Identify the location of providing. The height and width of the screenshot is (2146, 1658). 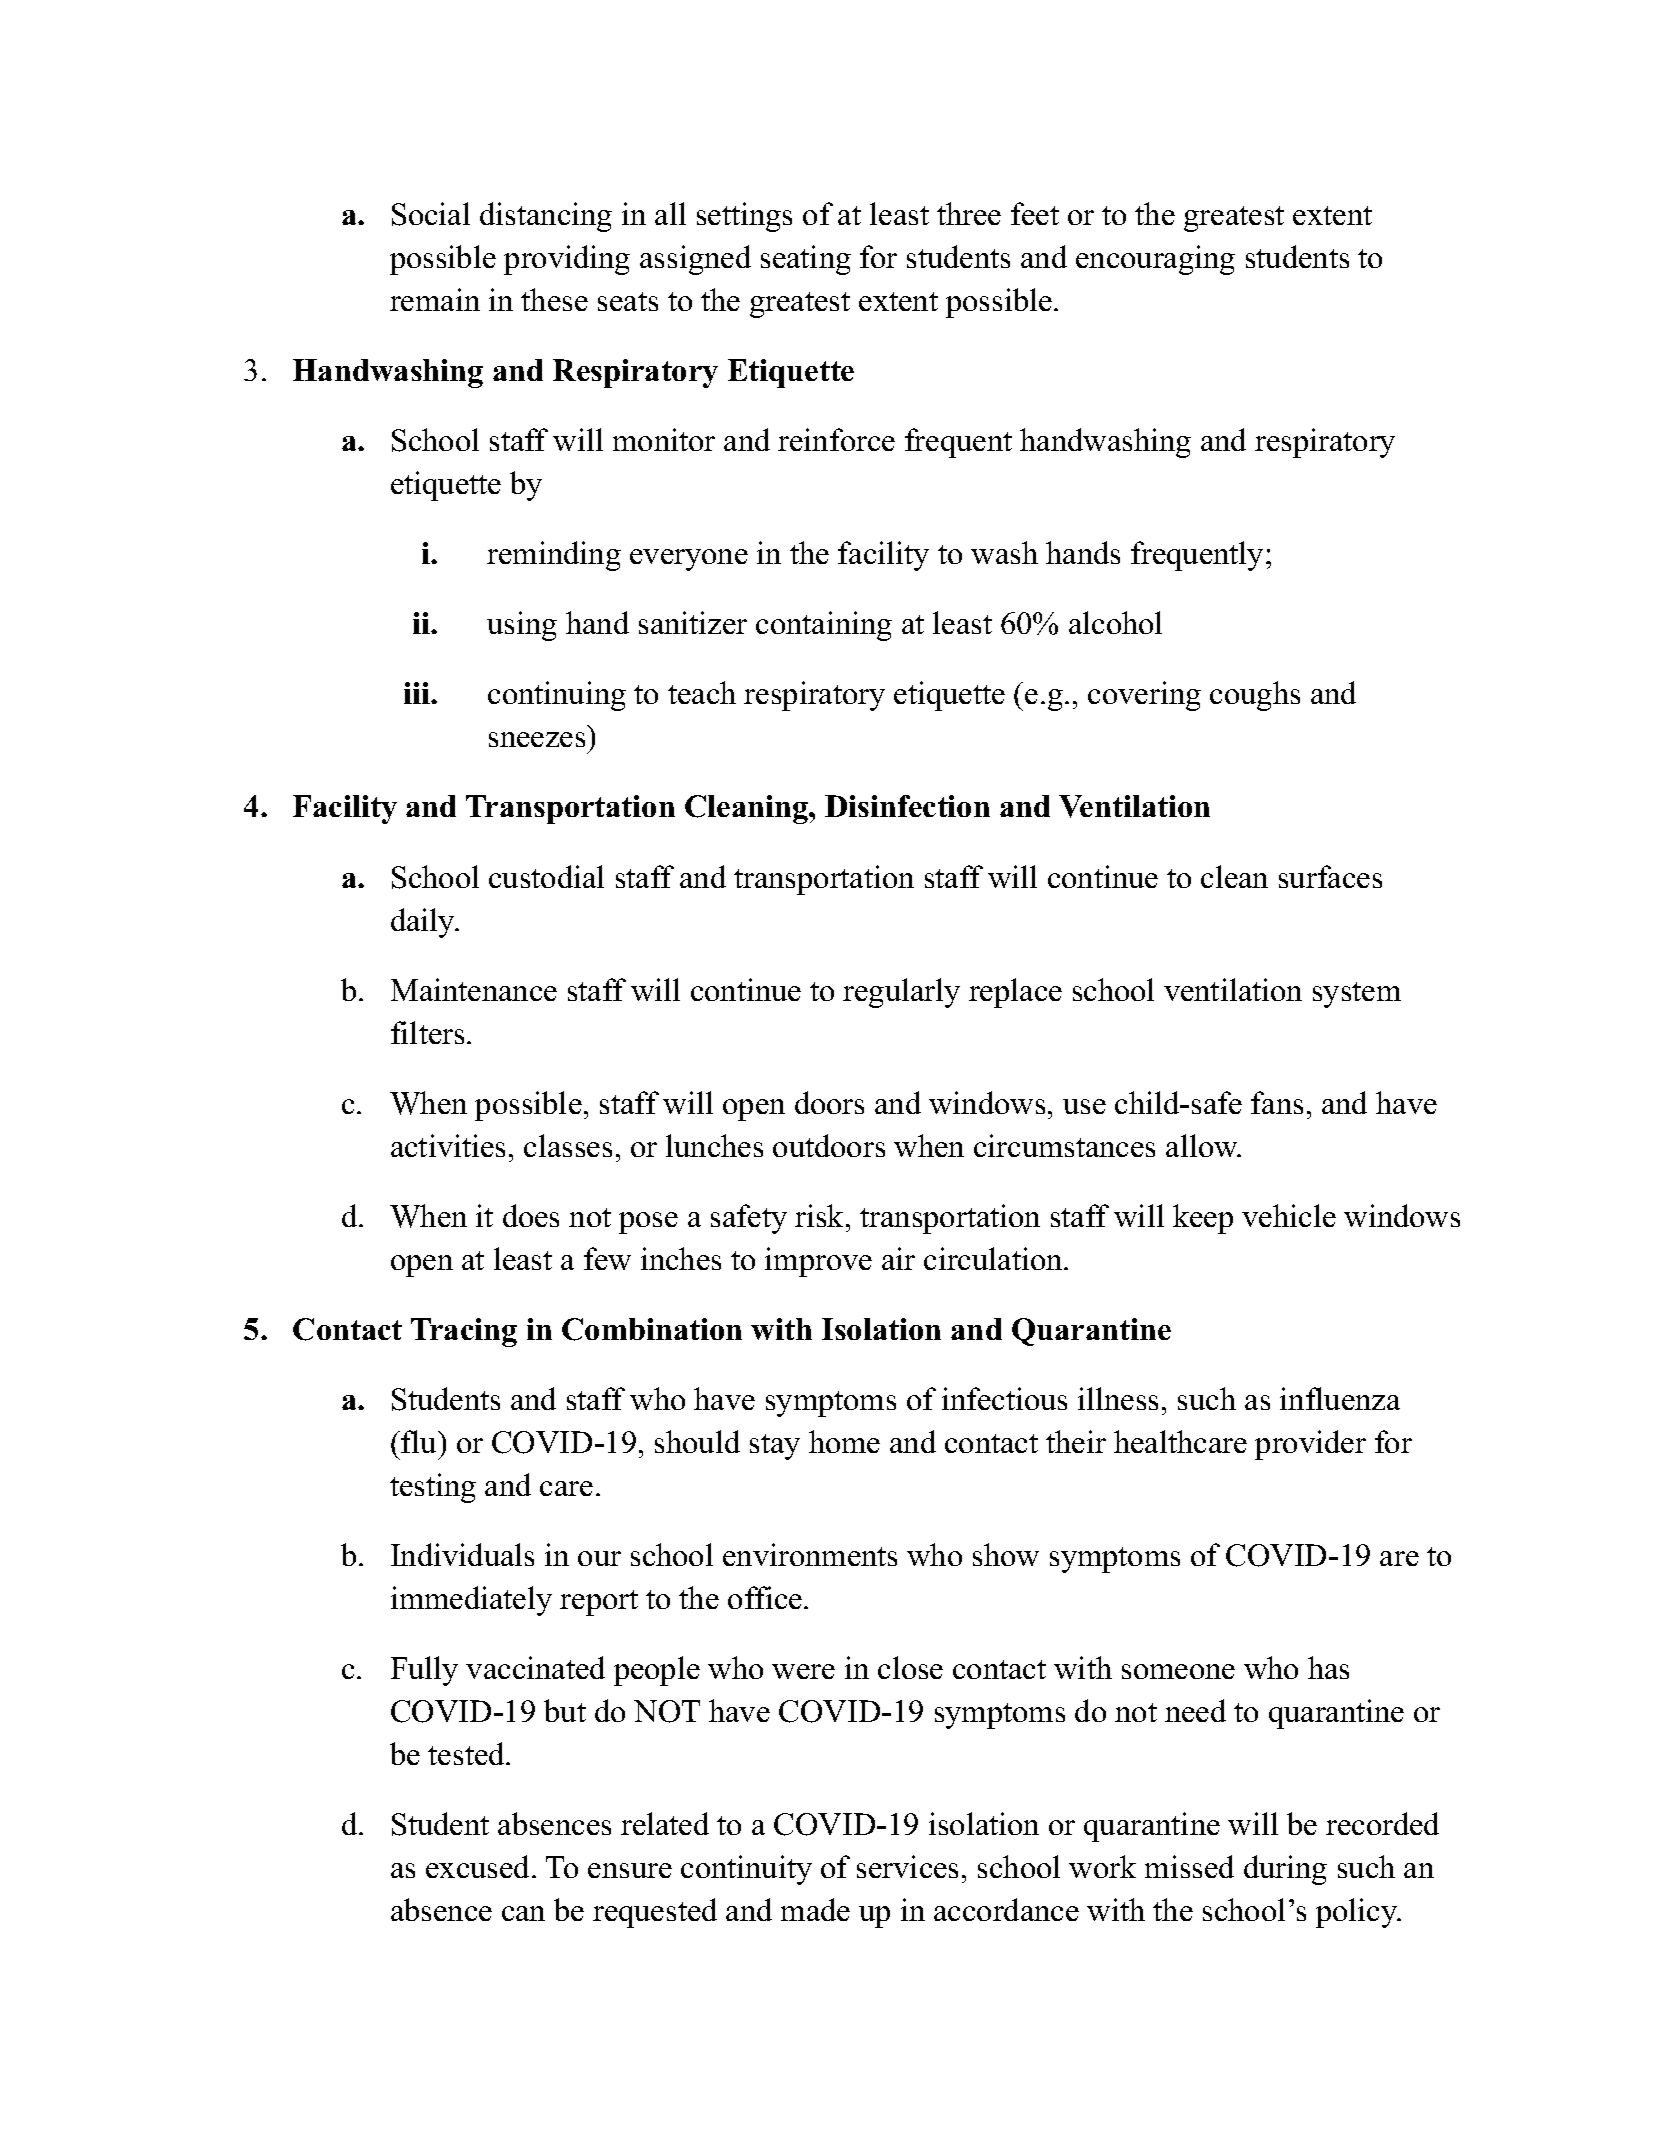
(567, 260).
